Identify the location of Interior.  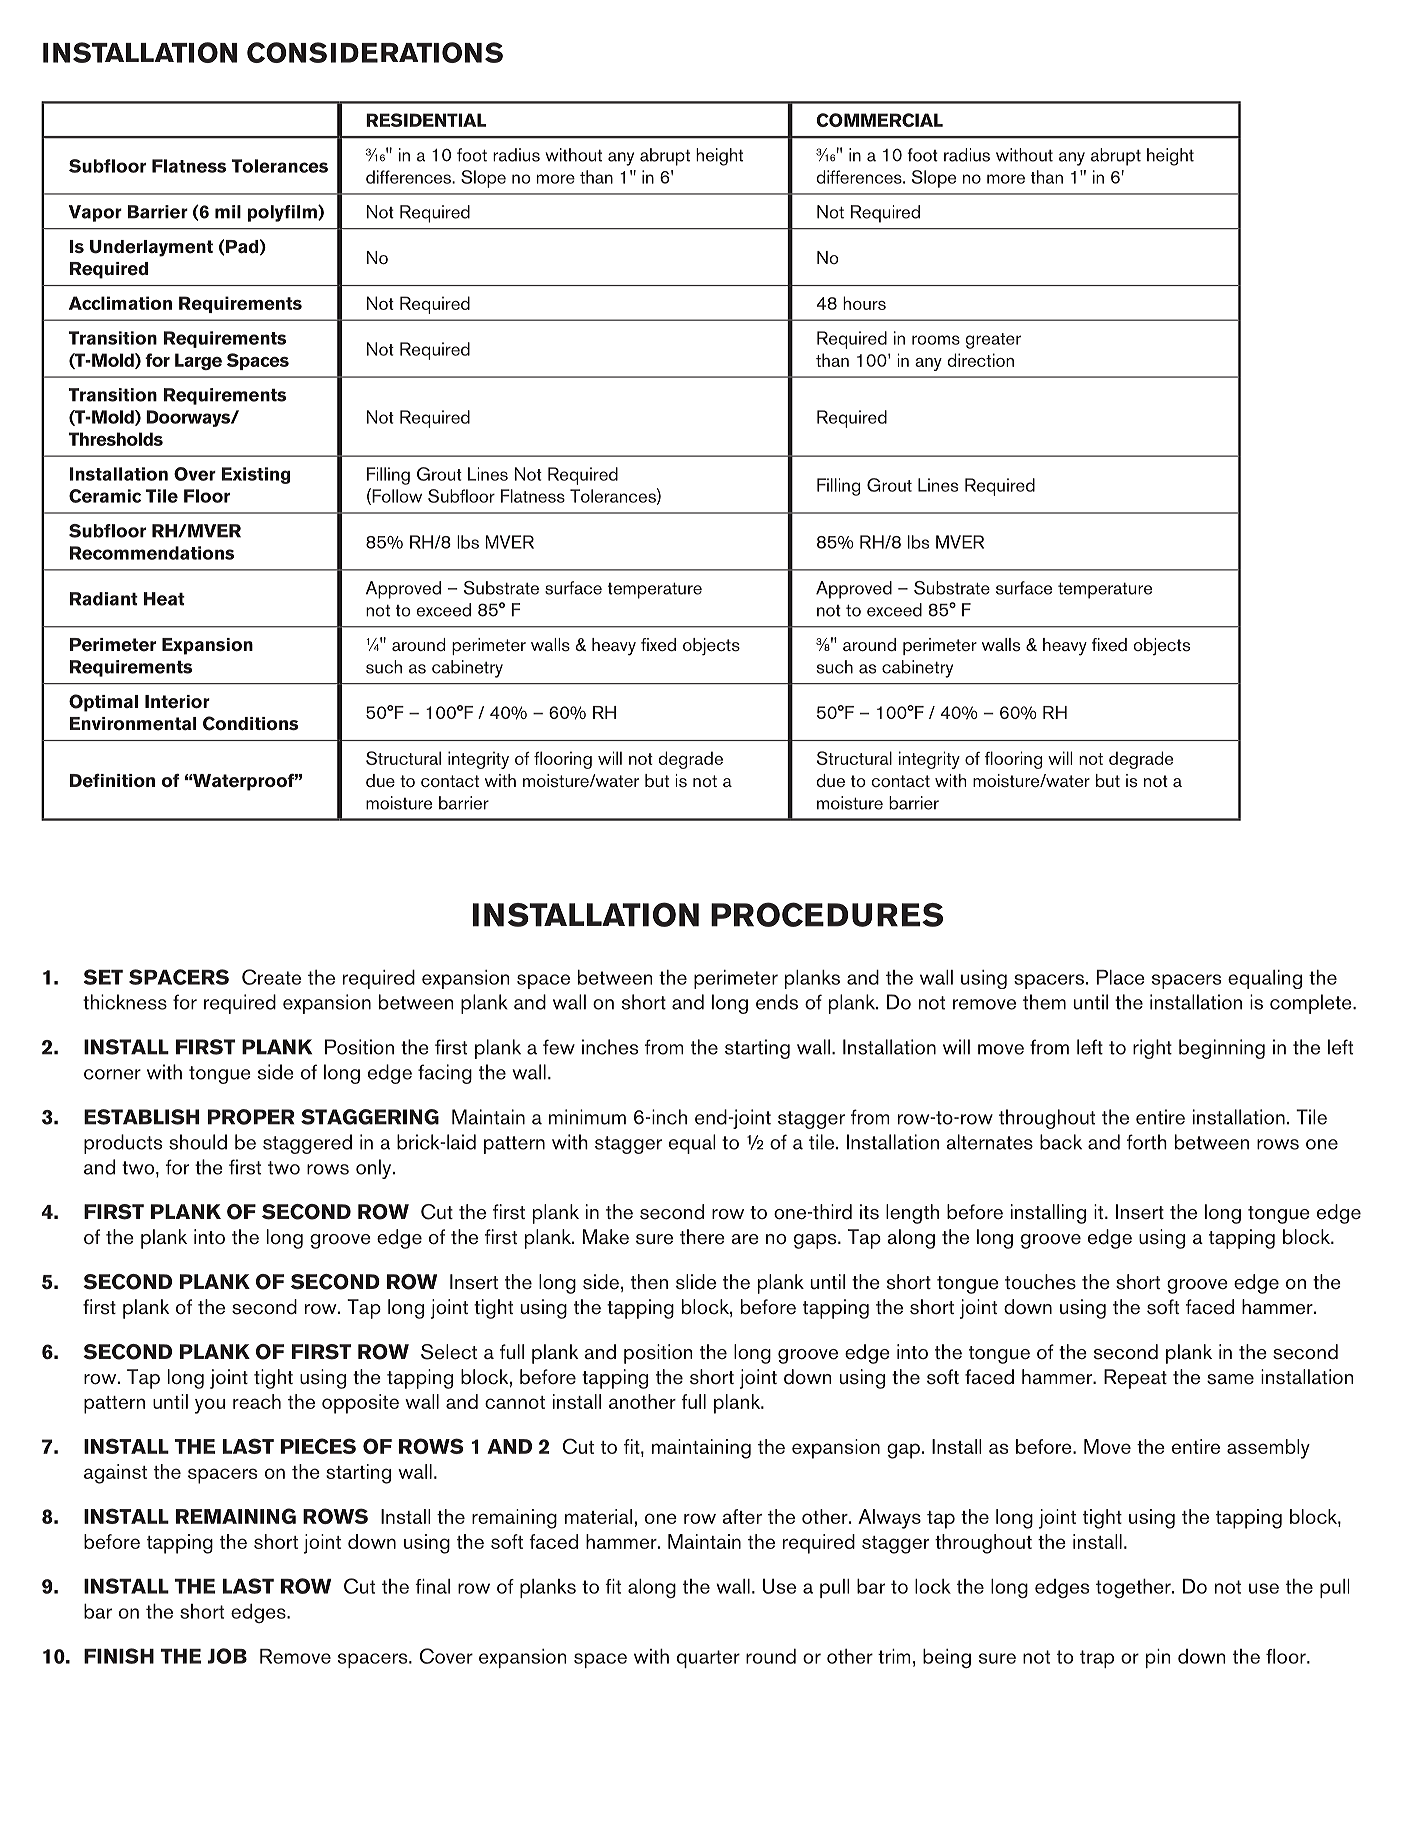
(177, 702).
